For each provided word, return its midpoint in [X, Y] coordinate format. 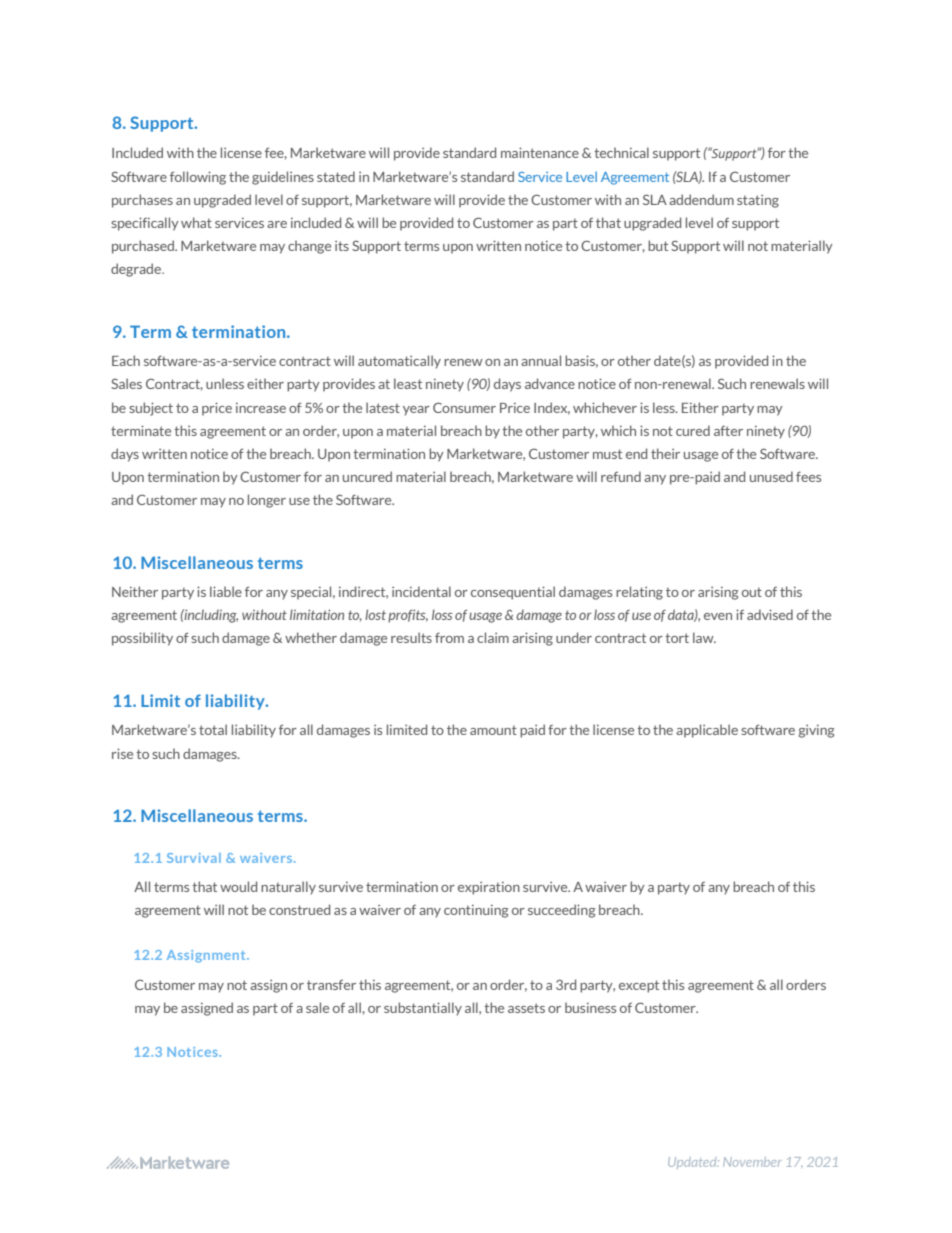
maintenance [540, 152]
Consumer [464, 407]
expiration [489, 888]
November [752, 1162]
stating [758, 201]
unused [771, 476]
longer [267, 501]
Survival [194, 858]
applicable [707, 731]
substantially [423, 1009]
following [198, 178]
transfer [331, 985]
